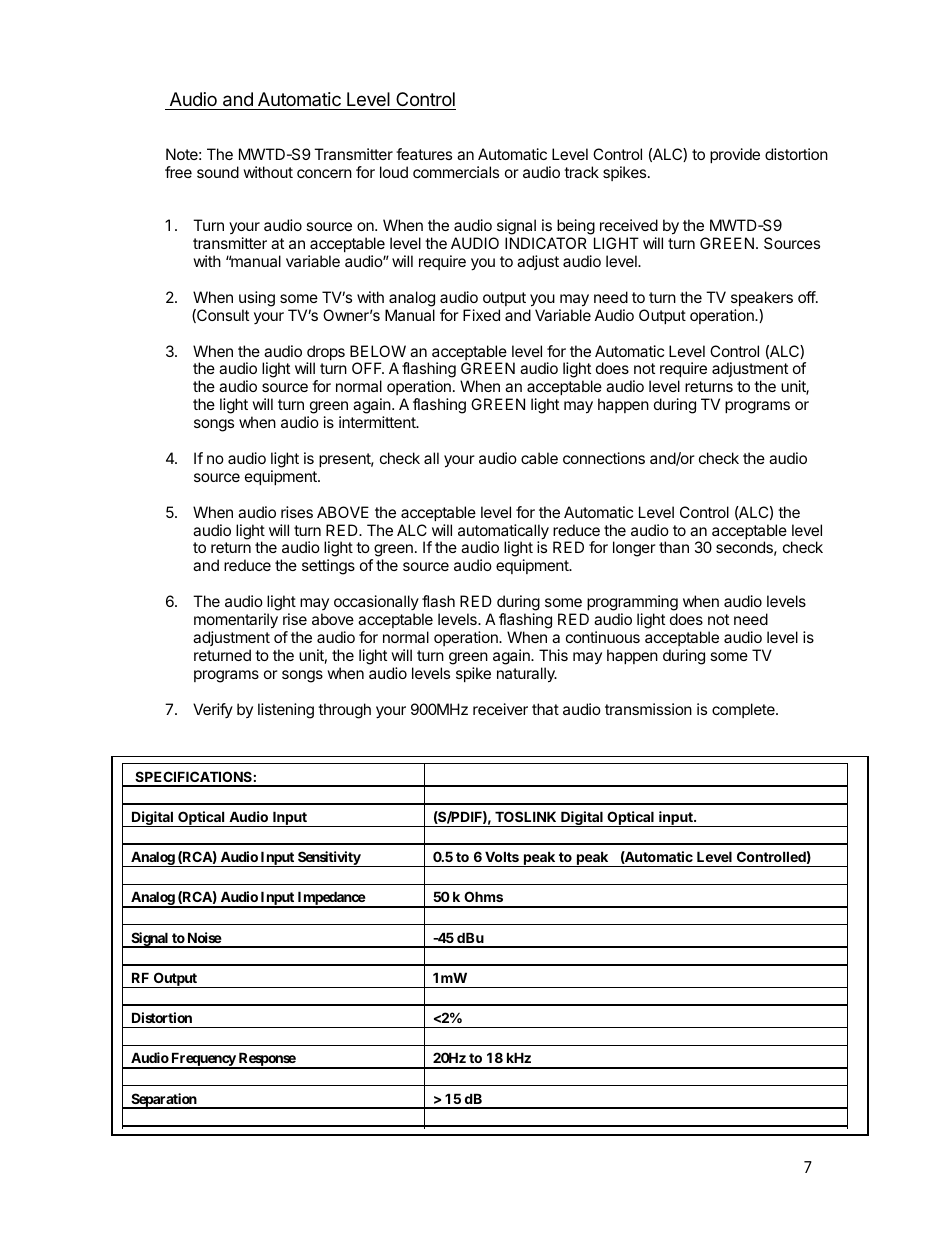 Image resolution: width=952 pixels, height=1233 pixels. What do you see at coordinates (456, 172) in the page?
I see `commercials` at bounding box center [456, 172].
